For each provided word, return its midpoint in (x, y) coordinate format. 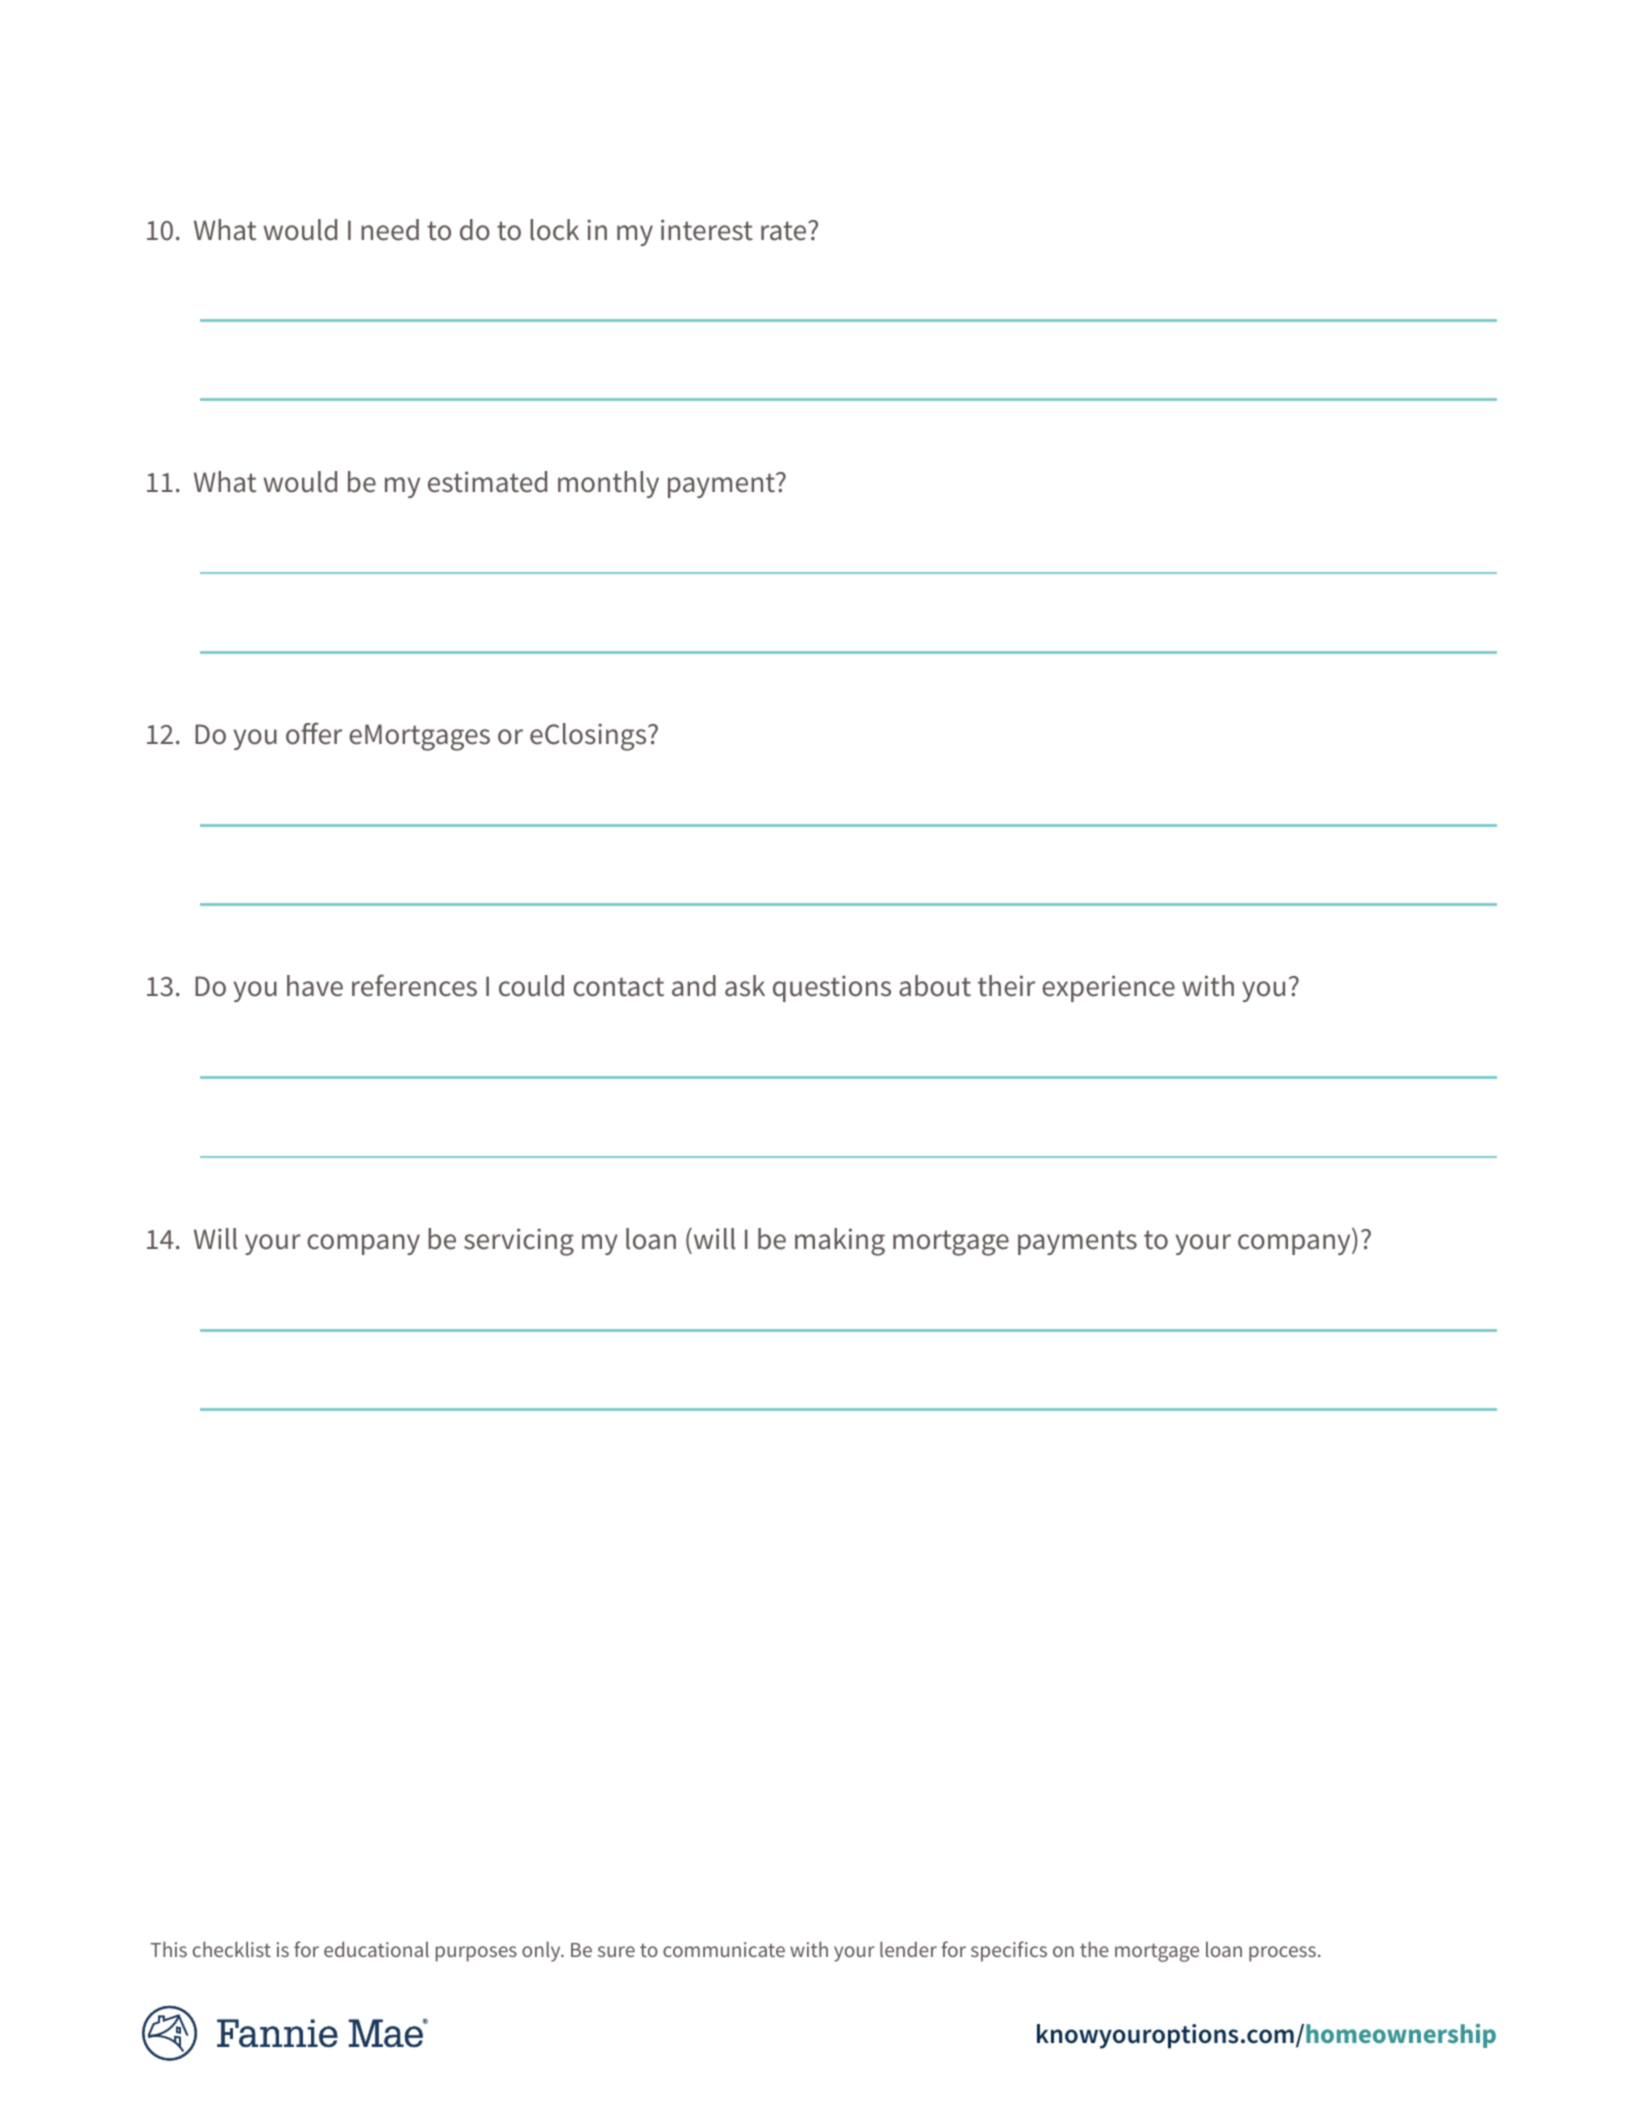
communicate (724, 1949)
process (1282, 1954)
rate (785, 231)
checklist (232, 1949)
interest (707, 230)
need (390, 230)
